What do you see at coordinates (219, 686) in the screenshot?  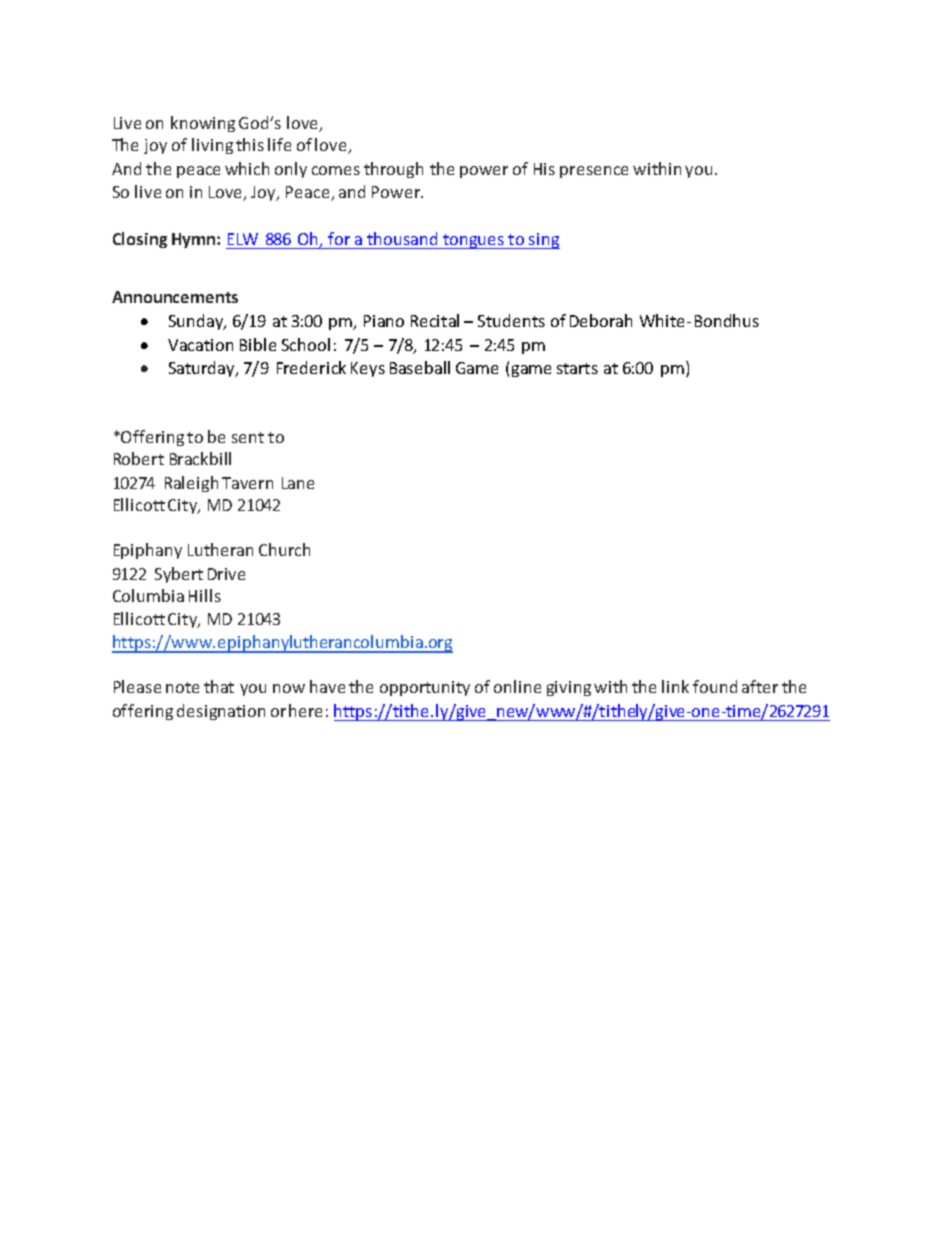 I see `that` at bounding box center [219, 686].
